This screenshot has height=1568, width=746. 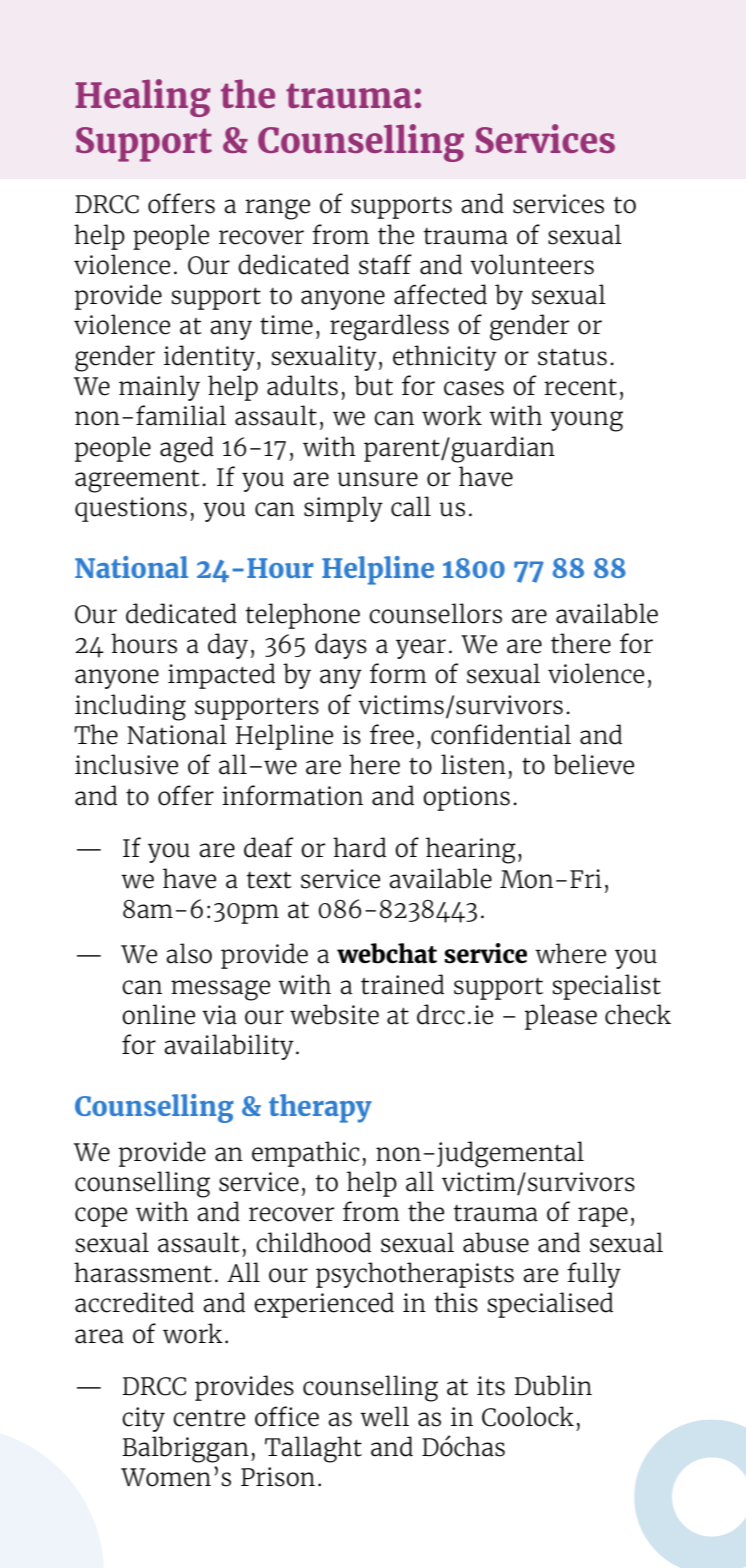 I want to click on volunteers, so click(x=532, y=264).
